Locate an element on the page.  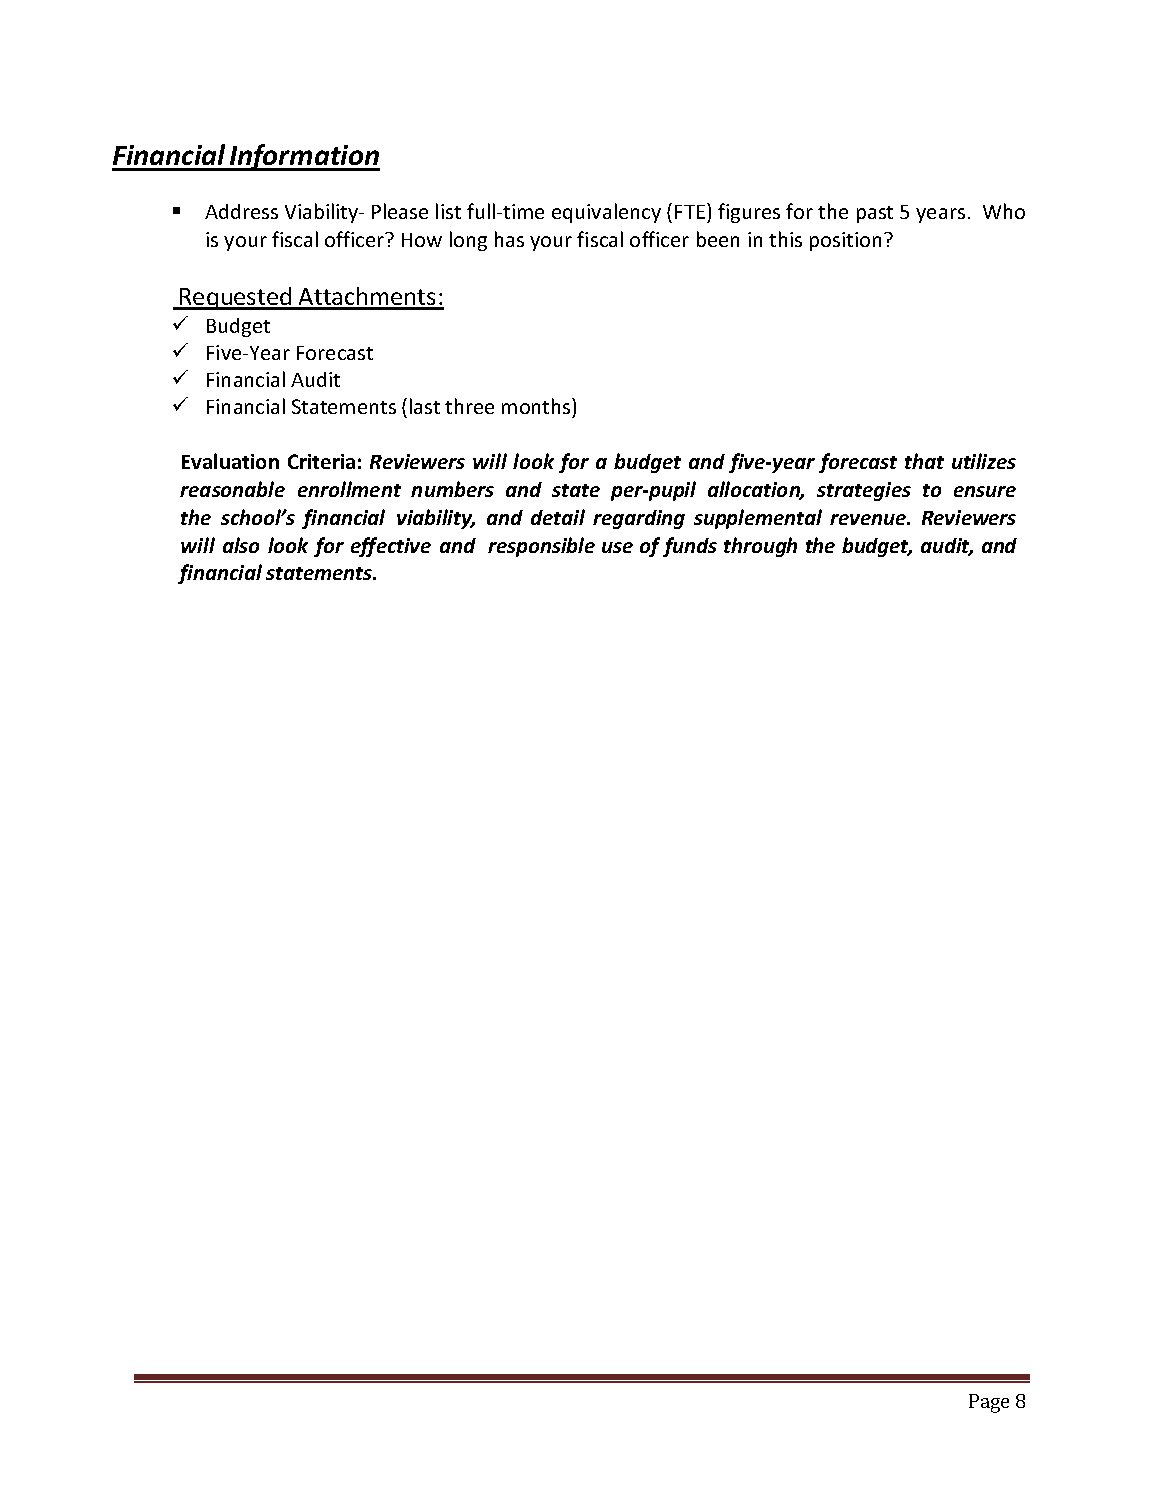
past is located at coordinates (875, 214).
